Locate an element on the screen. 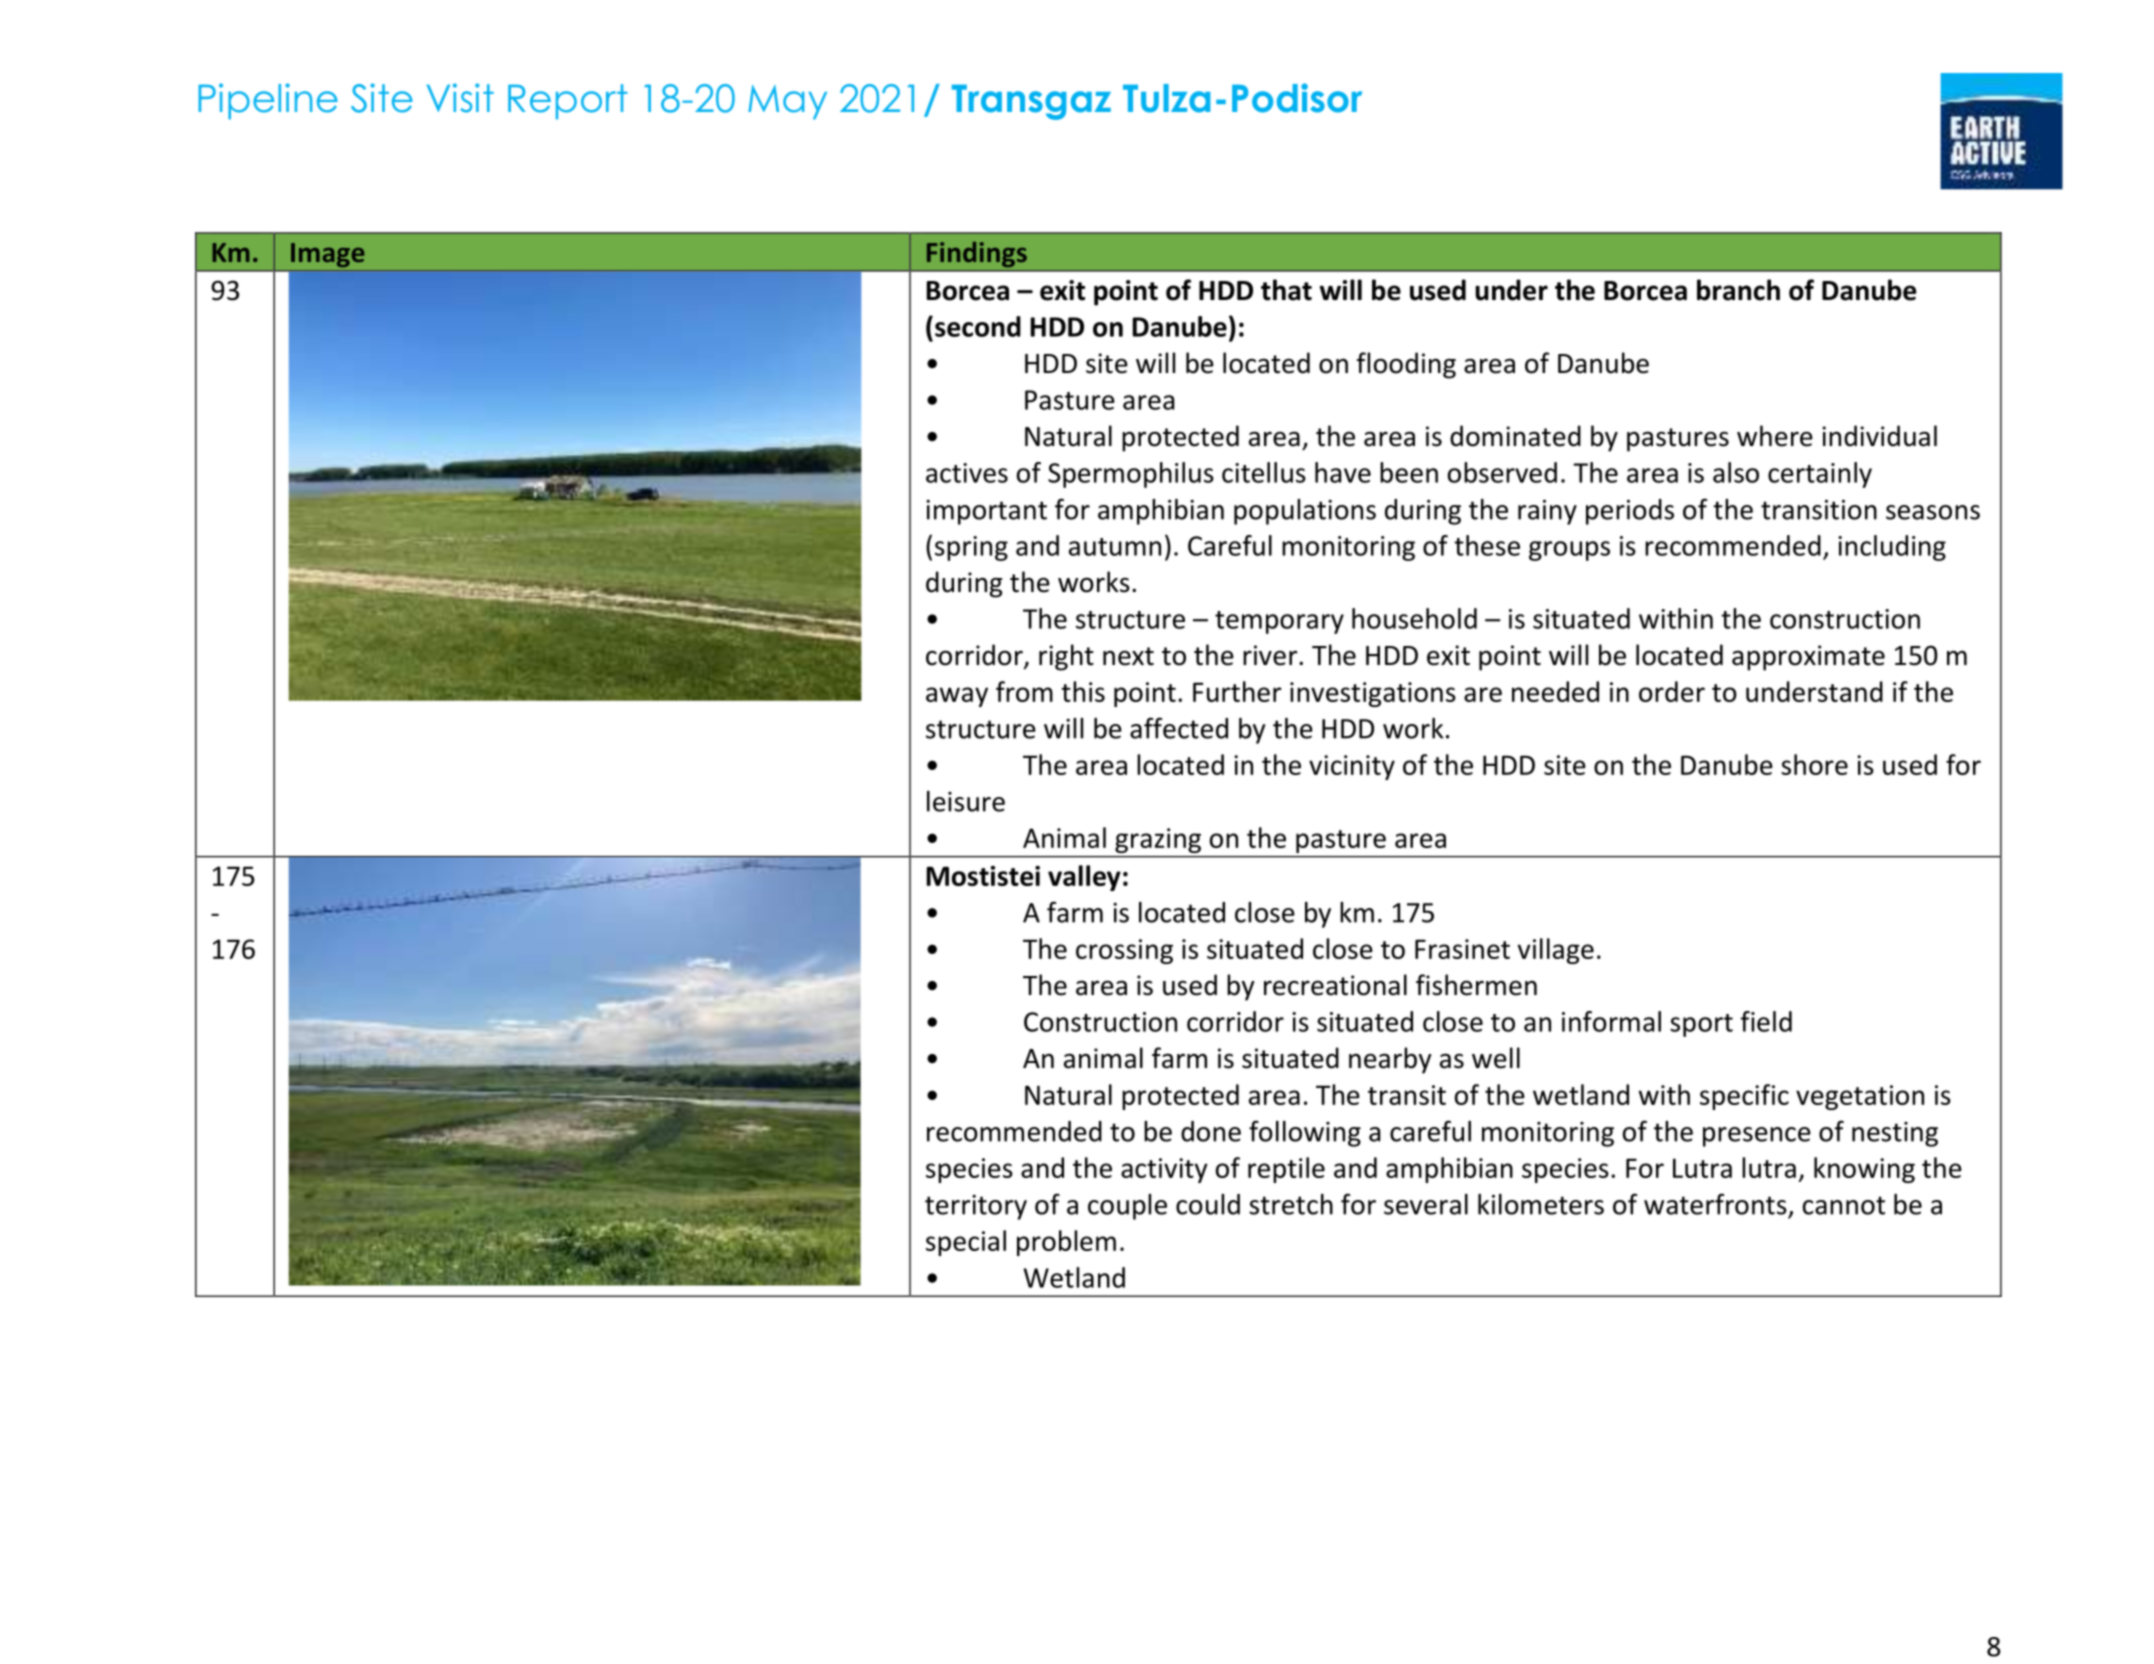 Image resolution: width=2154 pixels, height=1664 pixels. next is located at coordinates (1128, 656).
